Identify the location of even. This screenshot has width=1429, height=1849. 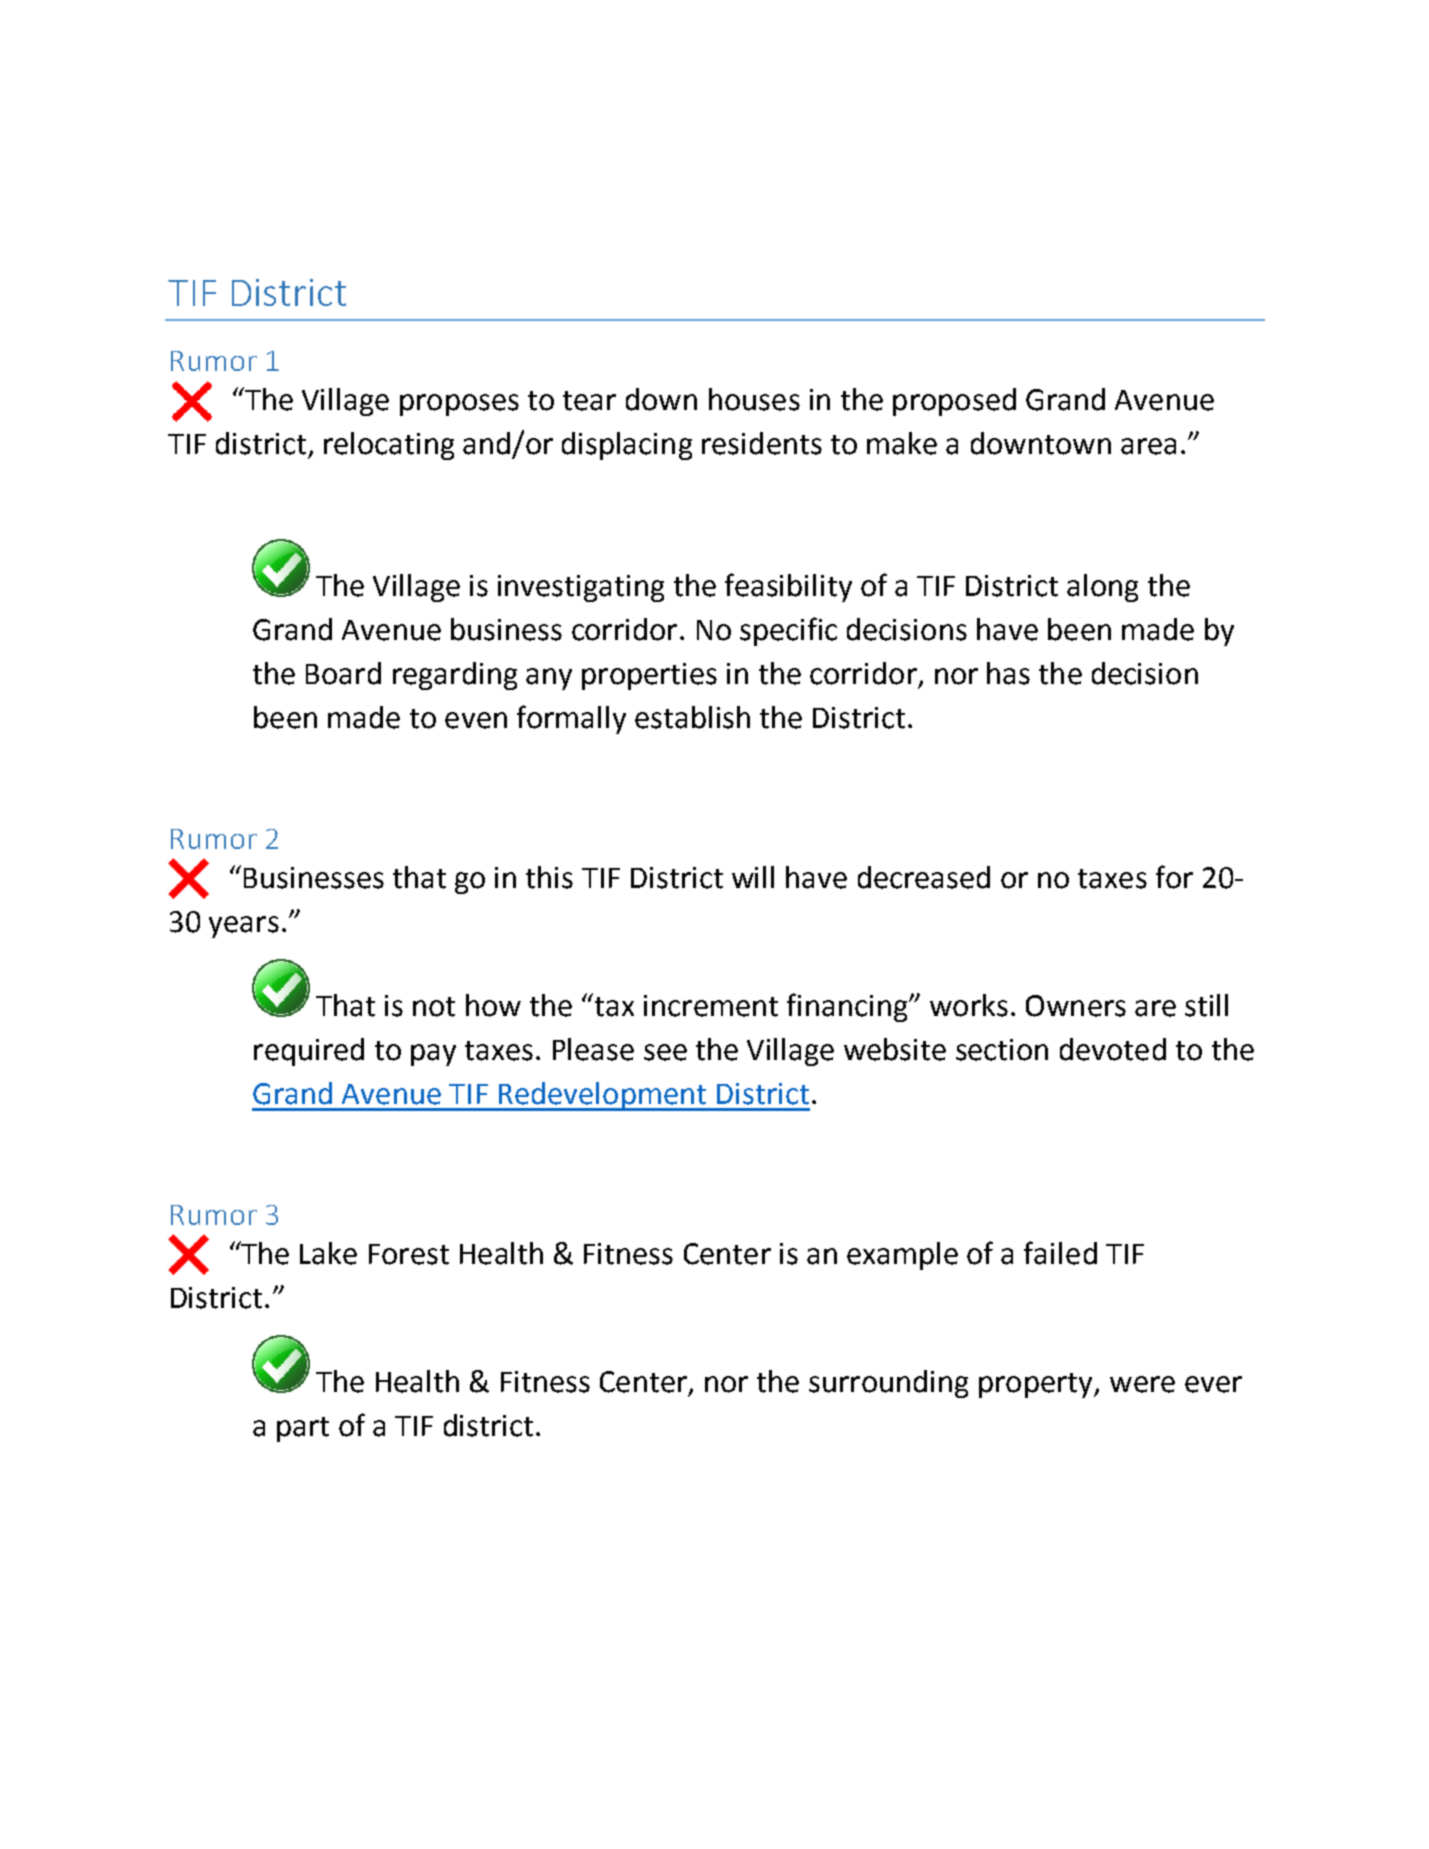
(476, 720).
